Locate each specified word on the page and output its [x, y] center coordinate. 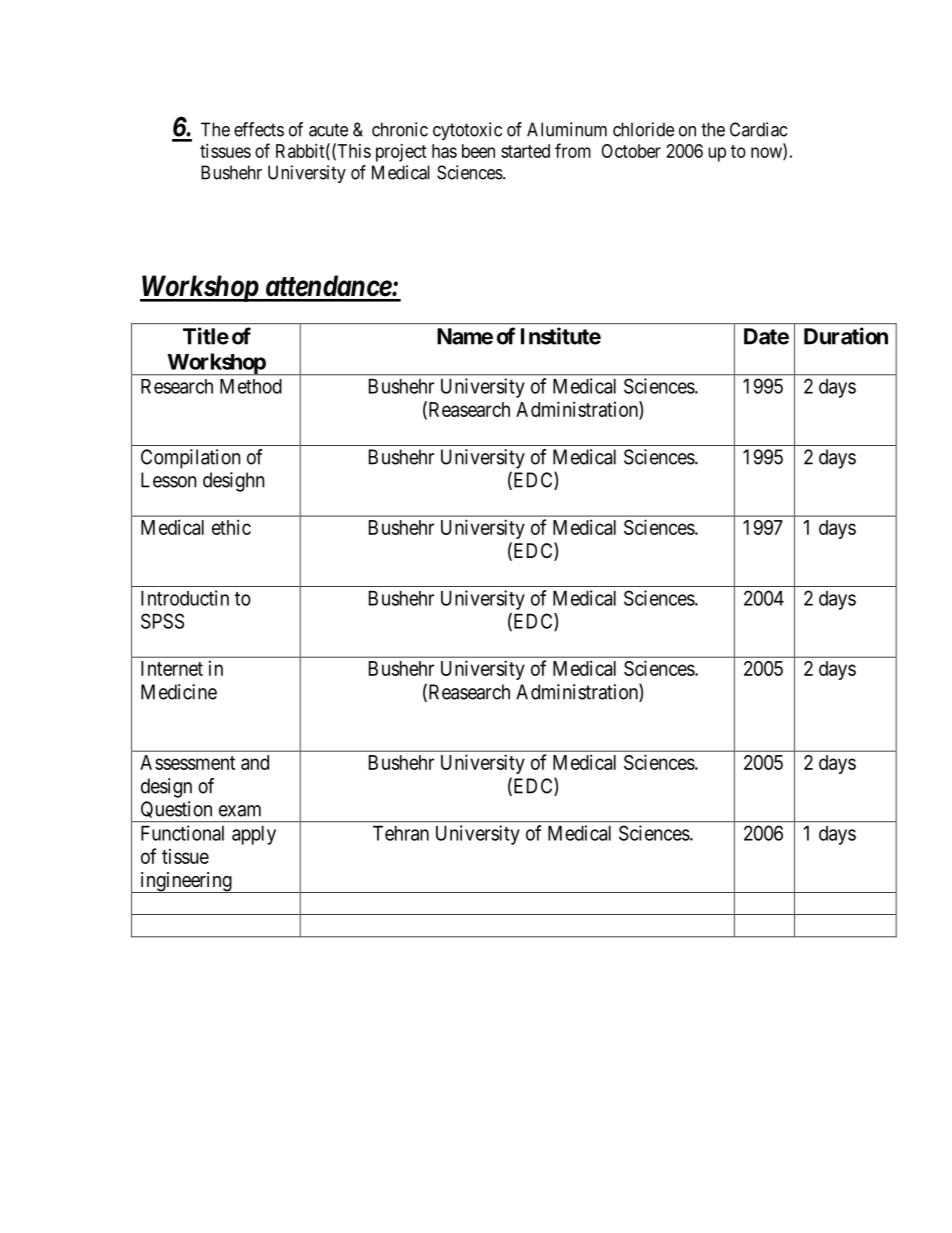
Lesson [169, 480]
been [478, 151]
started [525, 151]
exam [240, 811]
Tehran [401, 833]
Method [251, 386]
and [255, 762]
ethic [231, 527]
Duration [846, 336]
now [767, 153]
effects [259, 129]
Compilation [191, 459]
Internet [172, 668]
